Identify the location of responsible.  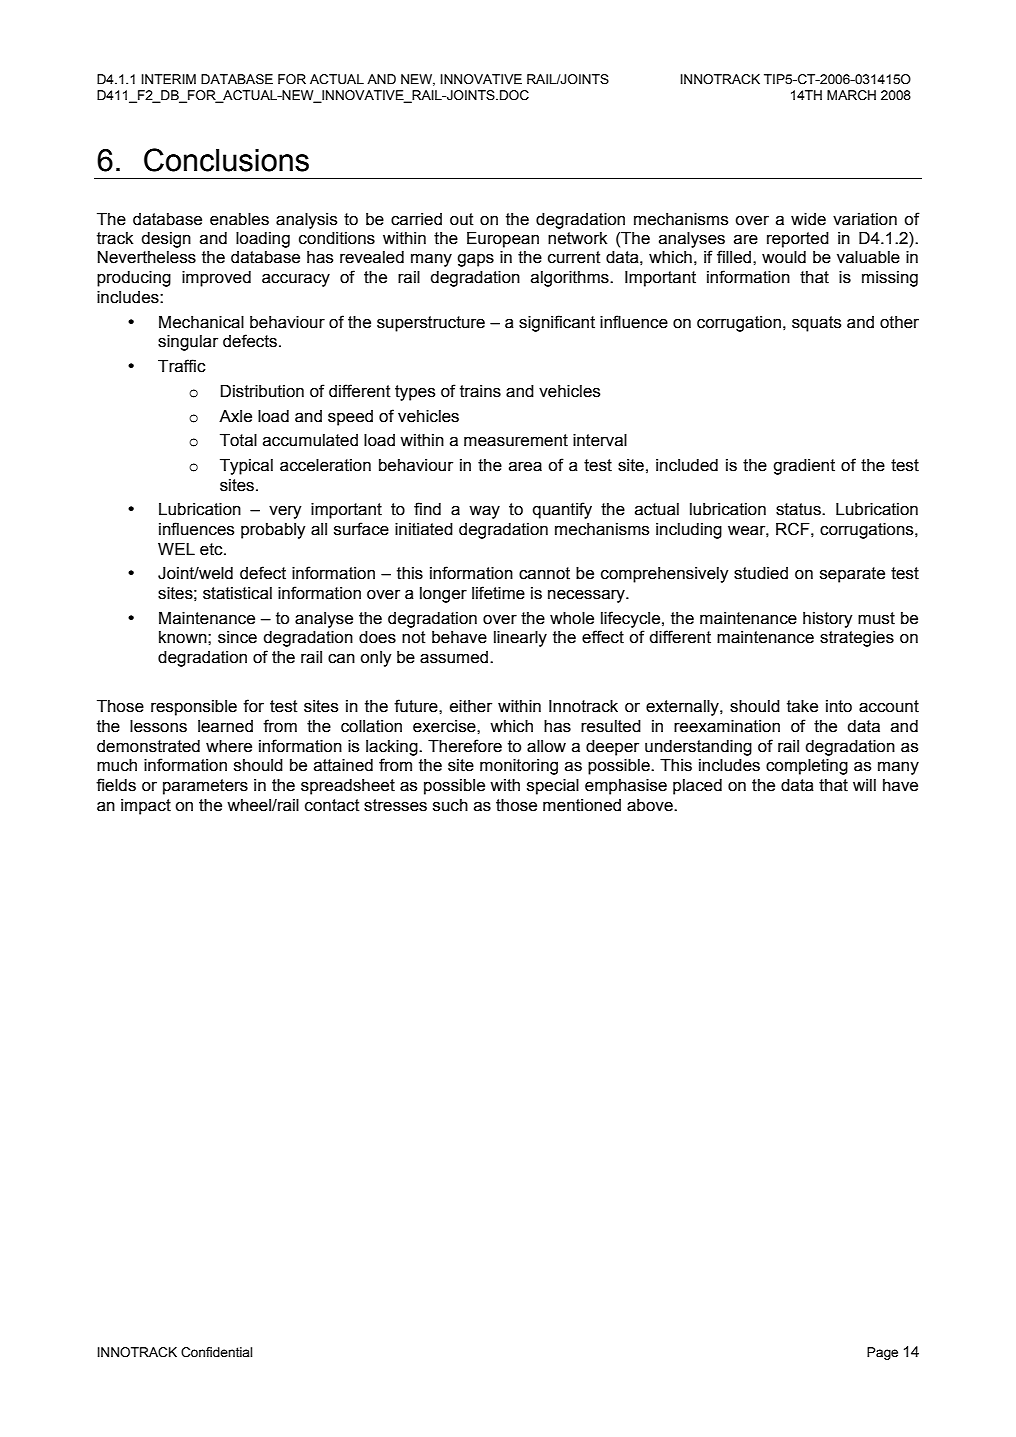
(194, 708).
